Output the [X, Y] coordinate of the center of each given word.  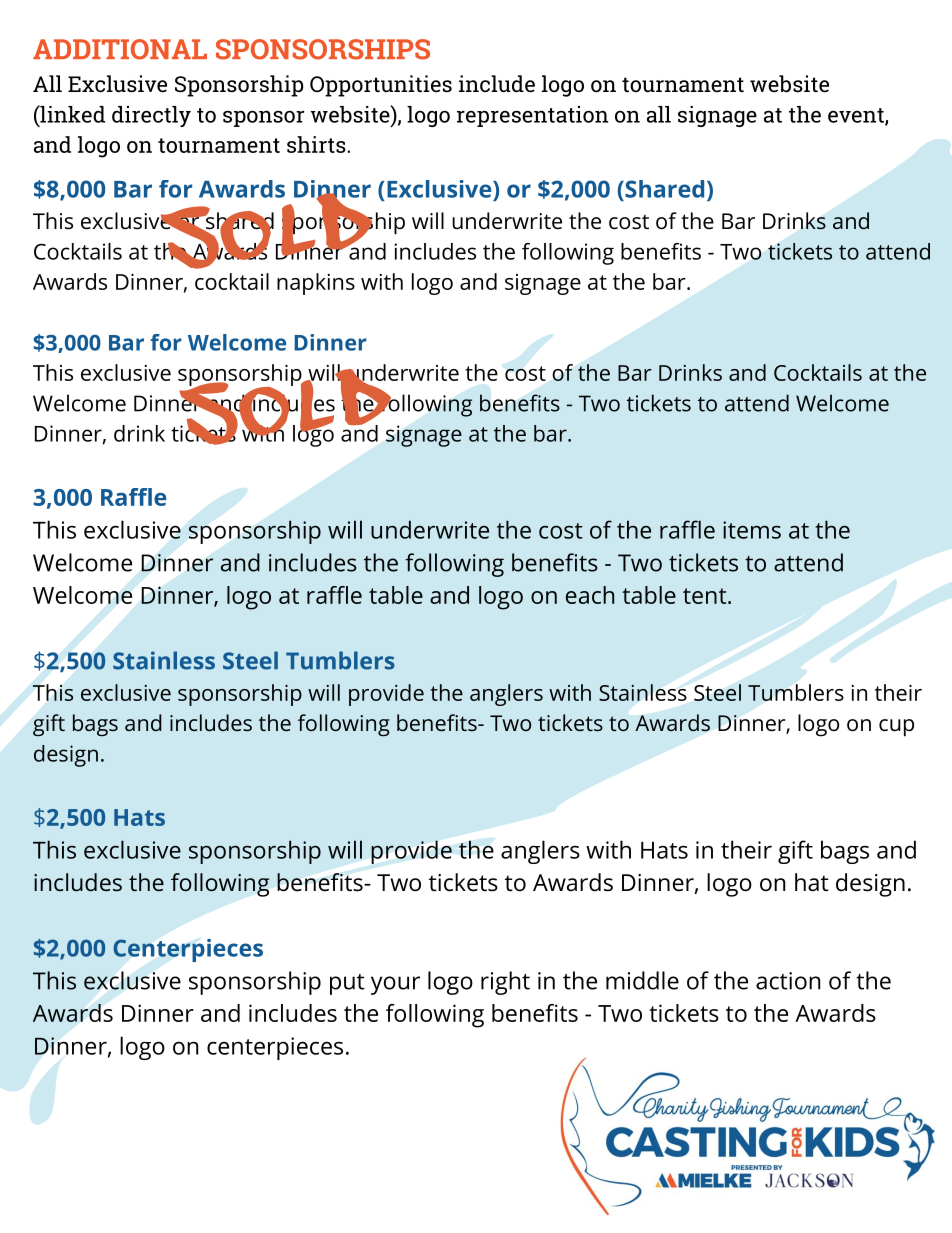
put [347, 984]
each [590, 595]
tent [704, 596]
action [788, 981]
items [752, 530]
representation [532, 116]
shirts [316, 144]
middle [642, 980]
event [857, 116]
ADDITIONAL [120, 49]
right [505, 983]
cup [896, 728]
